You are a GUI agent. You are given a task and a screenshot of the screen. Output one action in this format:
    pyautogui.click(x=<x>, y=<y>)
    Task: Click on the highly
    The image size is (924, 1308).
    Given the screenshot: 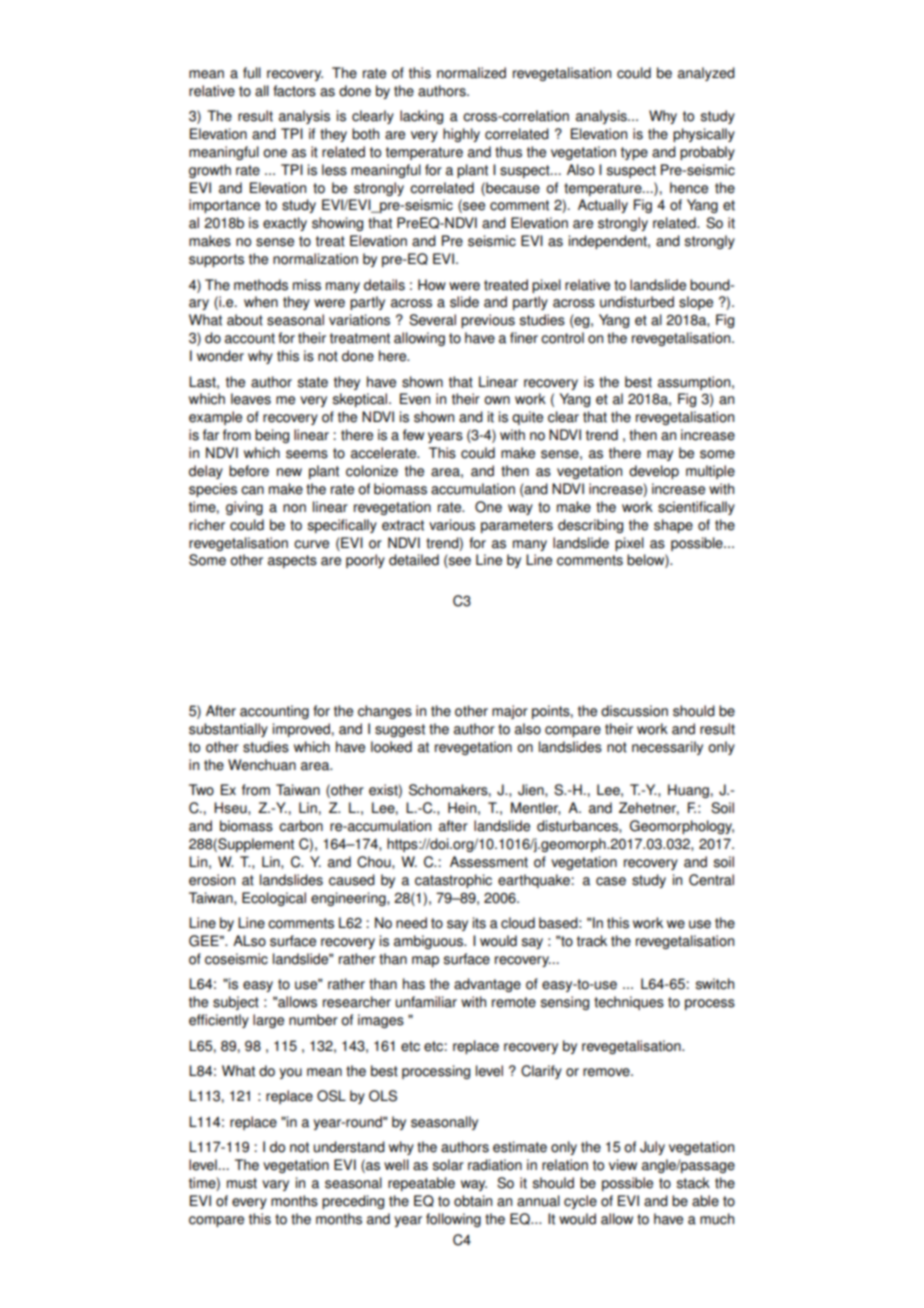 What is the action you would take?
    pyautogui.click(x=461, y=135)
